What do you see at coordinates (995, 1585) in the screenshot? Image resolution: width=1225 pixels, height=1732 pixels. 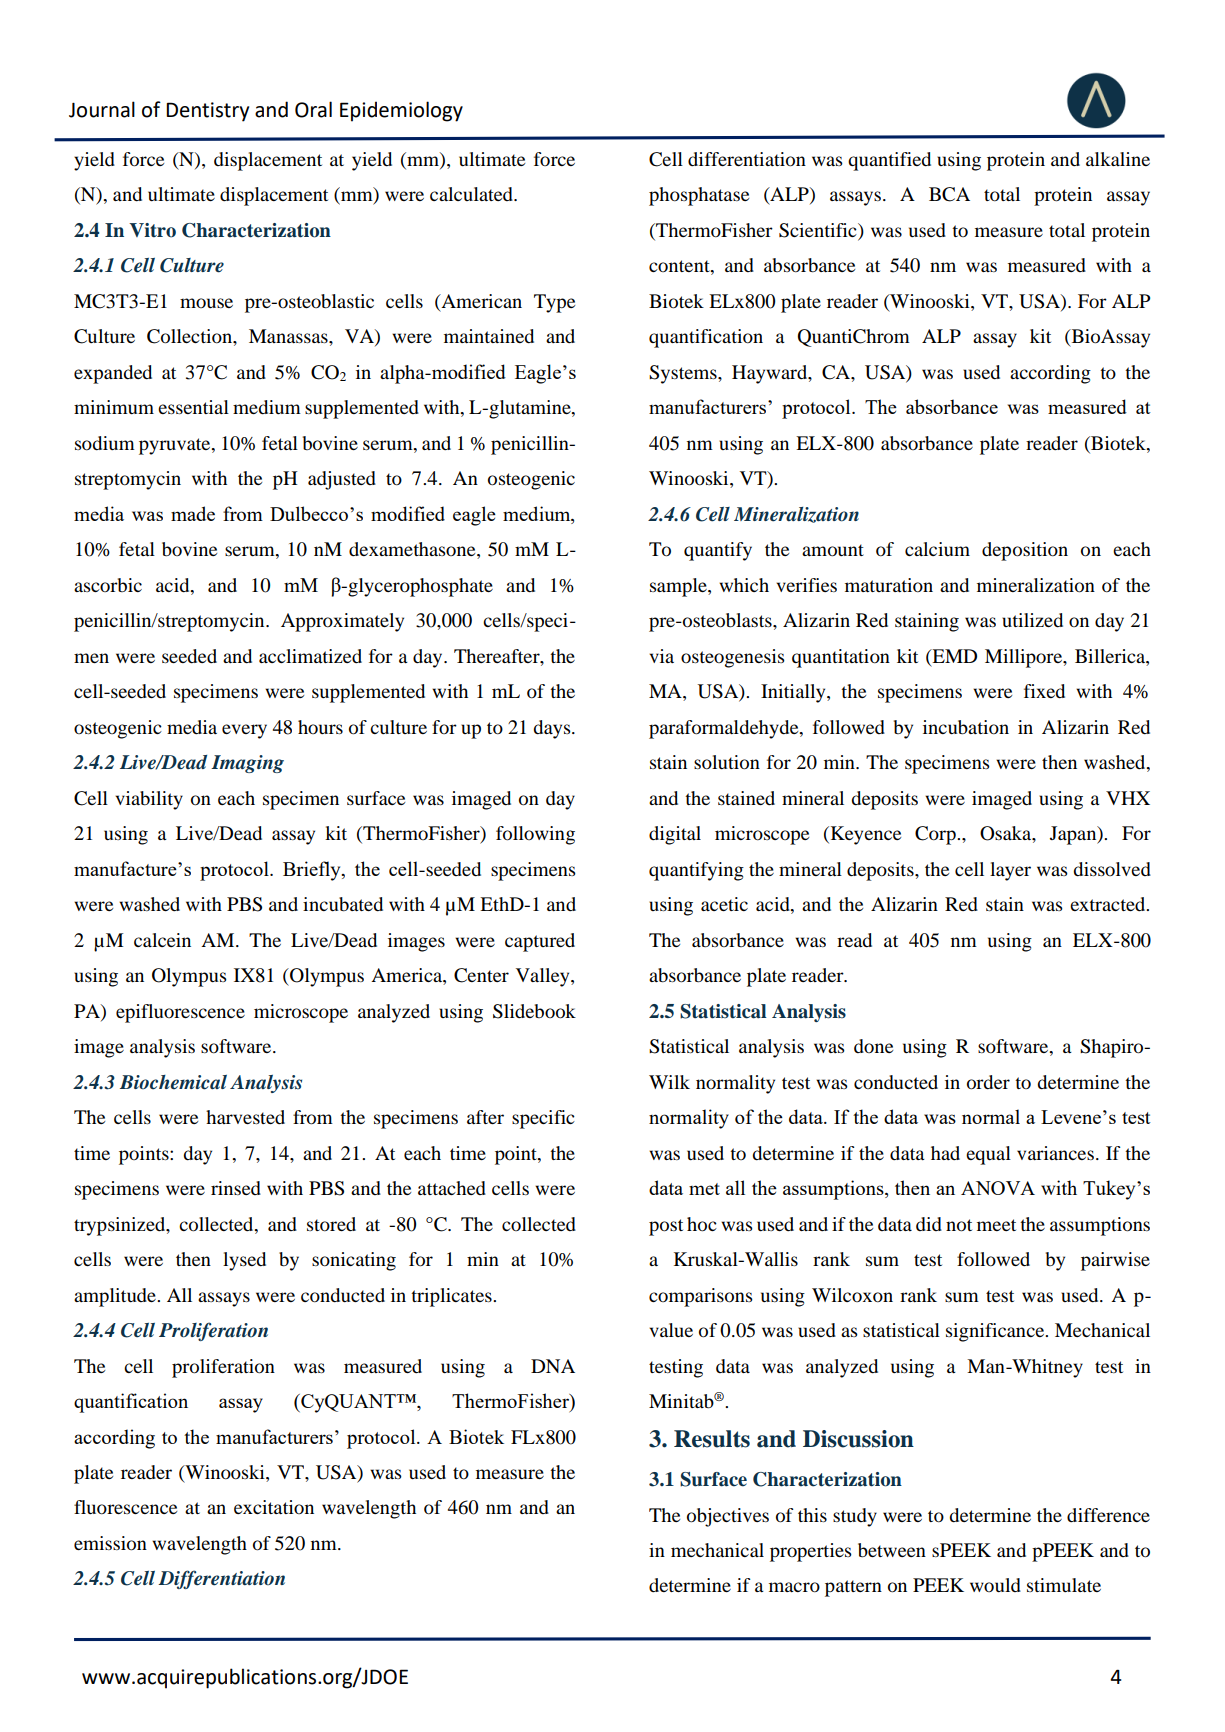 I see `would` at bounding box center [995, 1585].
